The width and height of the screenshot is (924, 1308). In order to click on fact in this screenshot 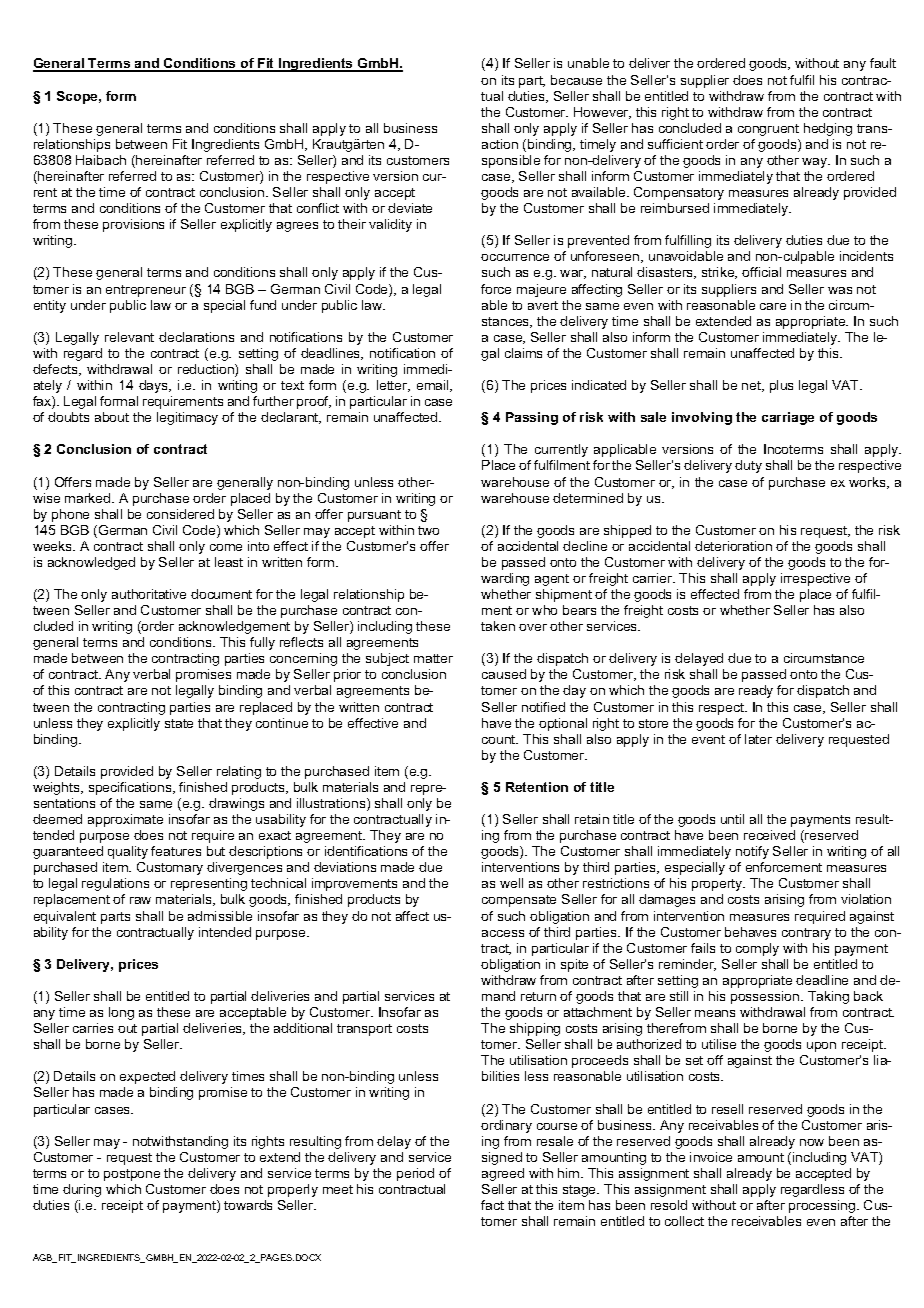, I will do `click(492, 1205)`.
